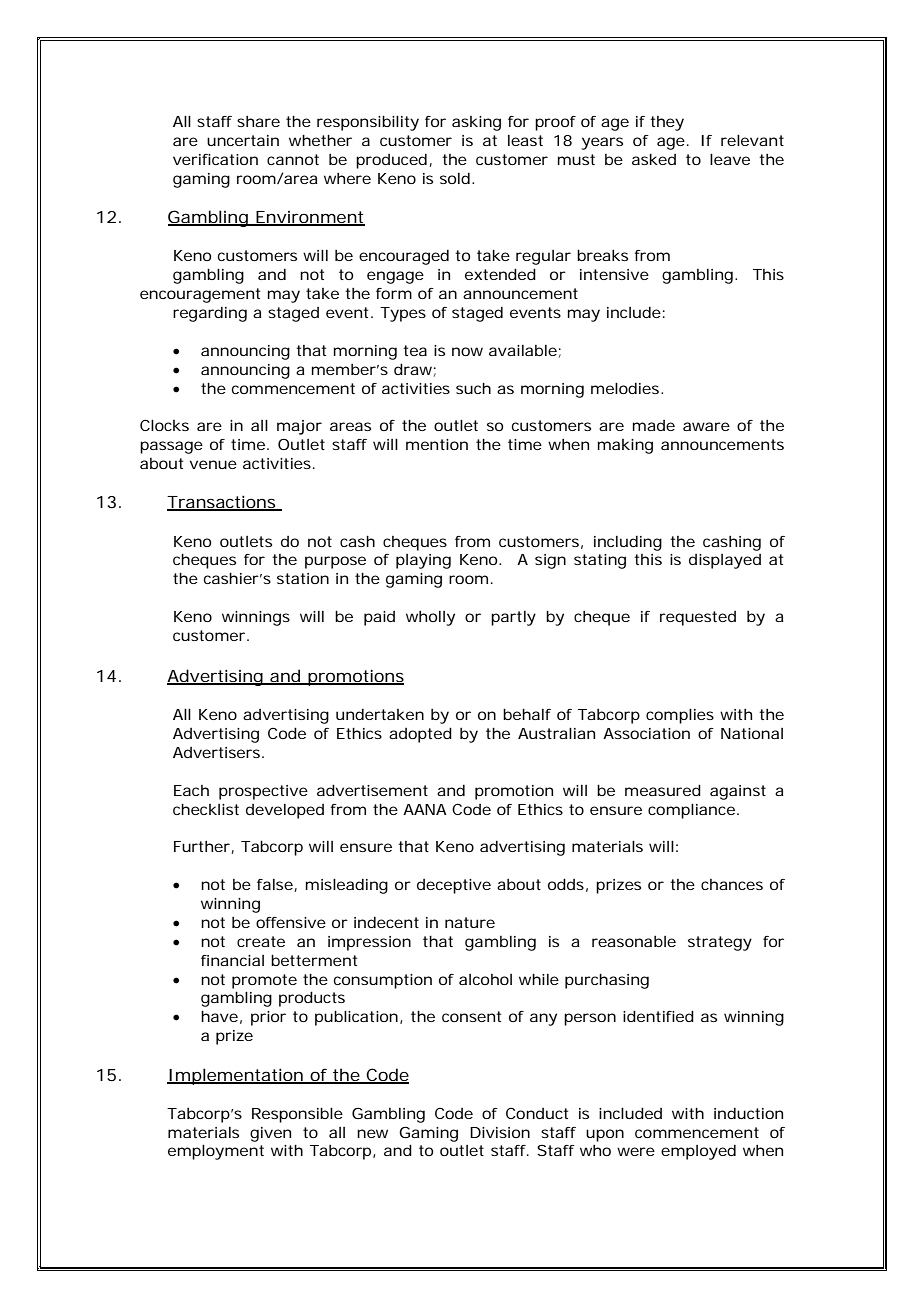 Image resolution: width=924 pixels, height=1308 pixels. I want to click on regarding, so click(210, 314).
